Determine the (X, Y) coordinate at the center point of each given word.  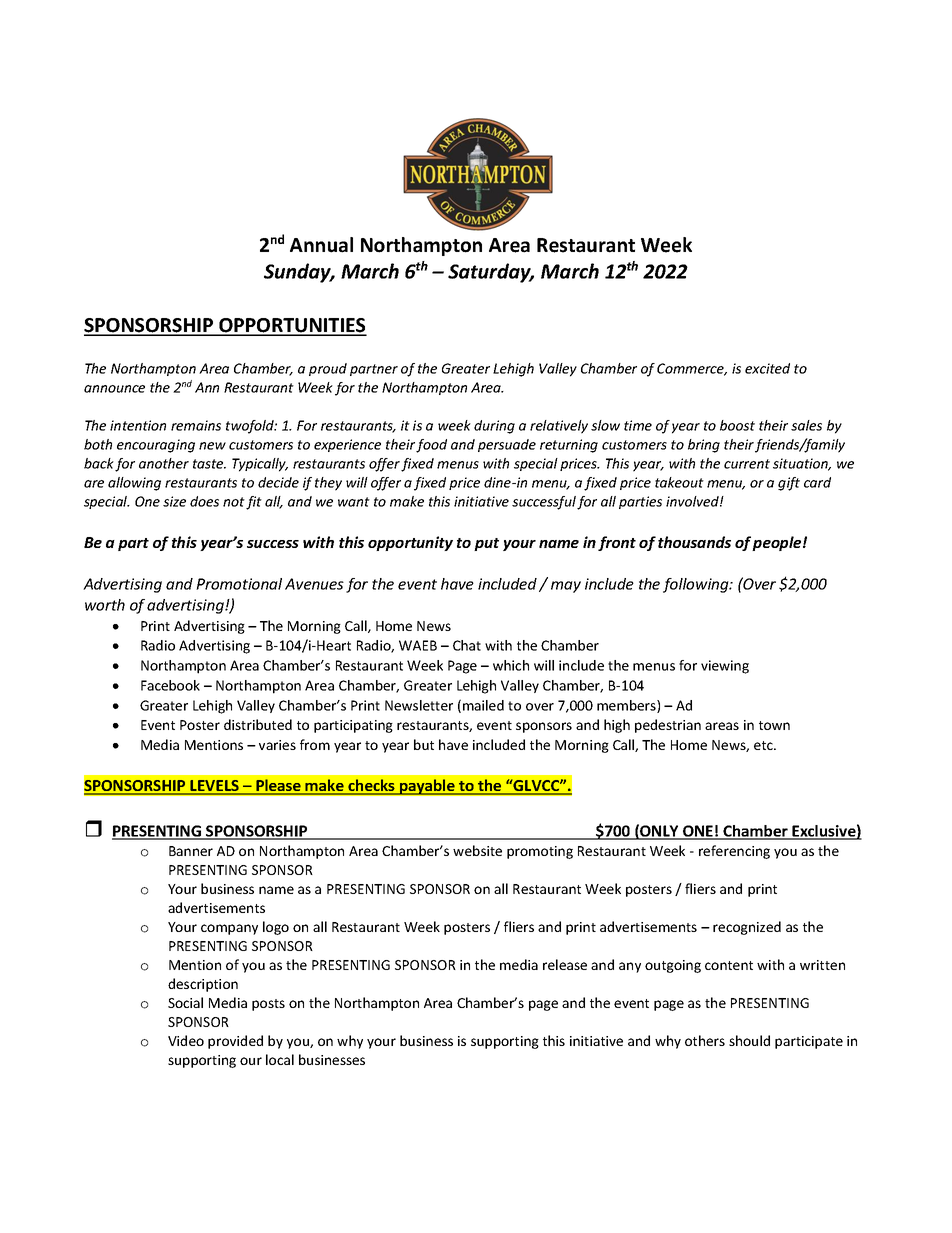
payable (427, 787)
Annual (321, 245)
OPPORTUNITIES (292, 326)
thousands (694, 542)
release (565, 964)
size (174, 501)
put (486, 544)
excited (767, 368)
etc (764, 745)
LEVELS (214, 787)
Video (186, 1040)
